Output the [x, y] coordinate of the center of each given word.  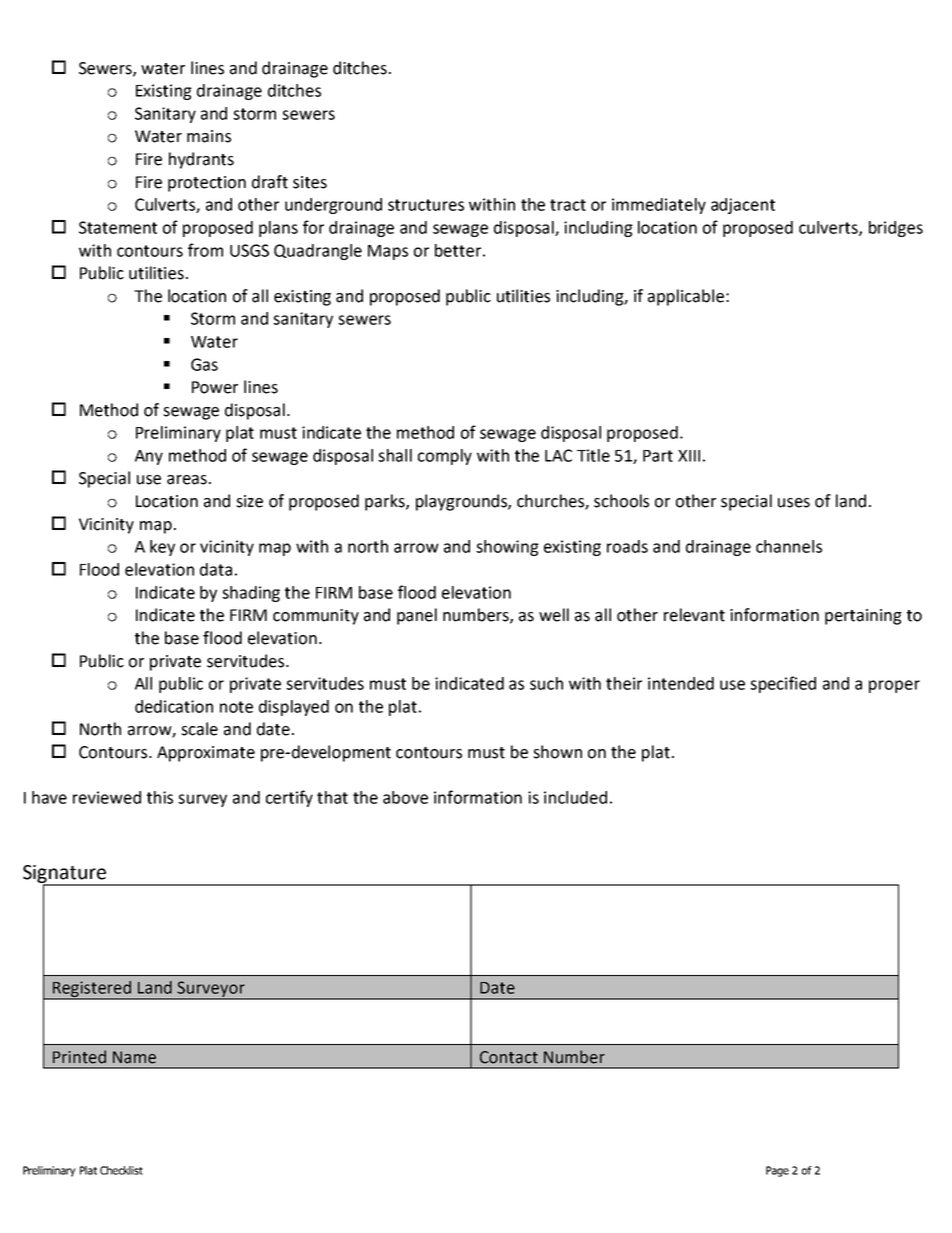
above [405, 797]
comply [445, 457]
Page [777, 1171]
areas [187, 480]
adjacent [743, 206]
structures [426, 205]
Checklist [121, 1170]
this [160, 797]
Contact [509, 1057]
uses [794, 503]
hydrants [201, 160]
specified [783, 684]
